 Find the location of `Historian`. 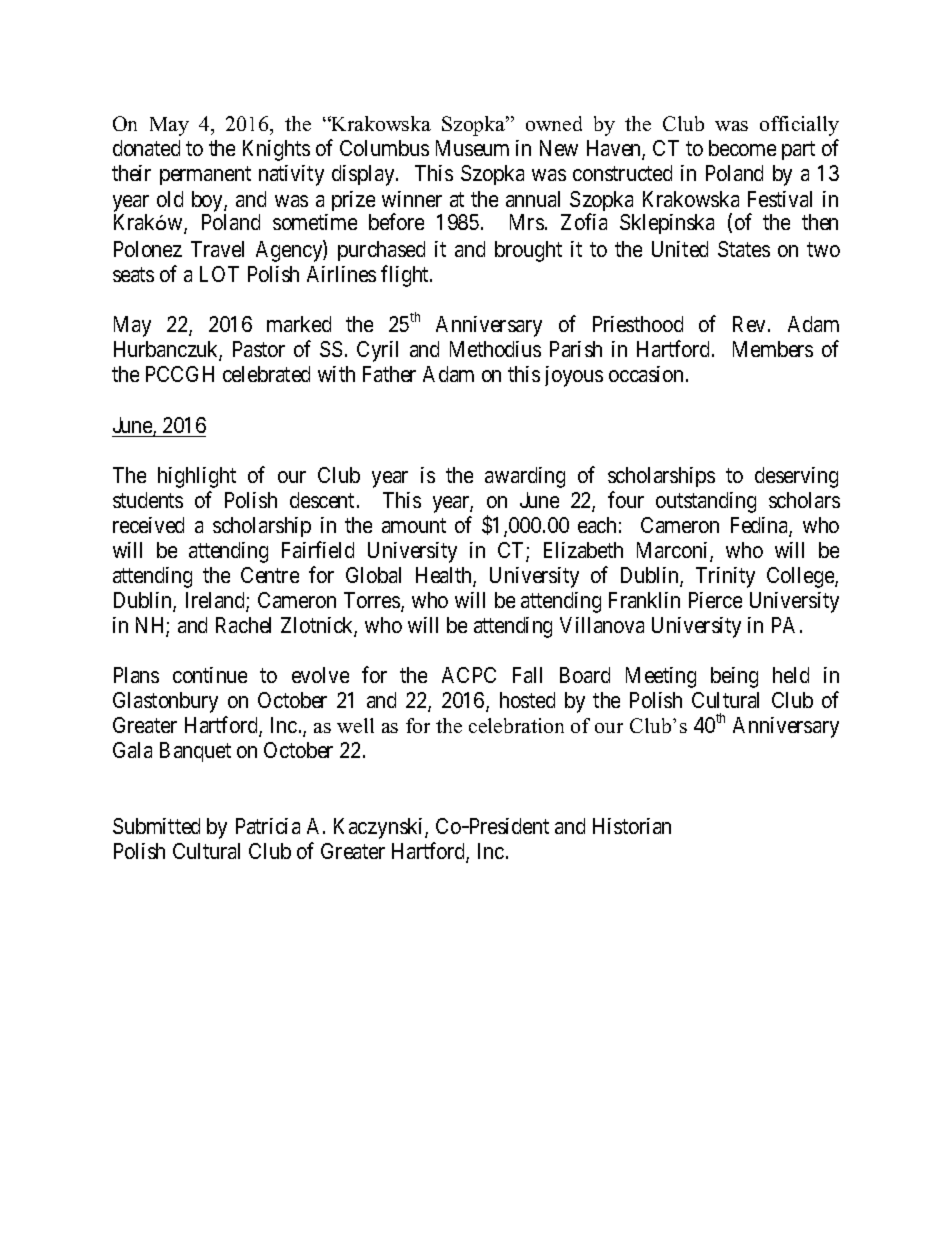

Historian is located at coordinates (632, 826).
